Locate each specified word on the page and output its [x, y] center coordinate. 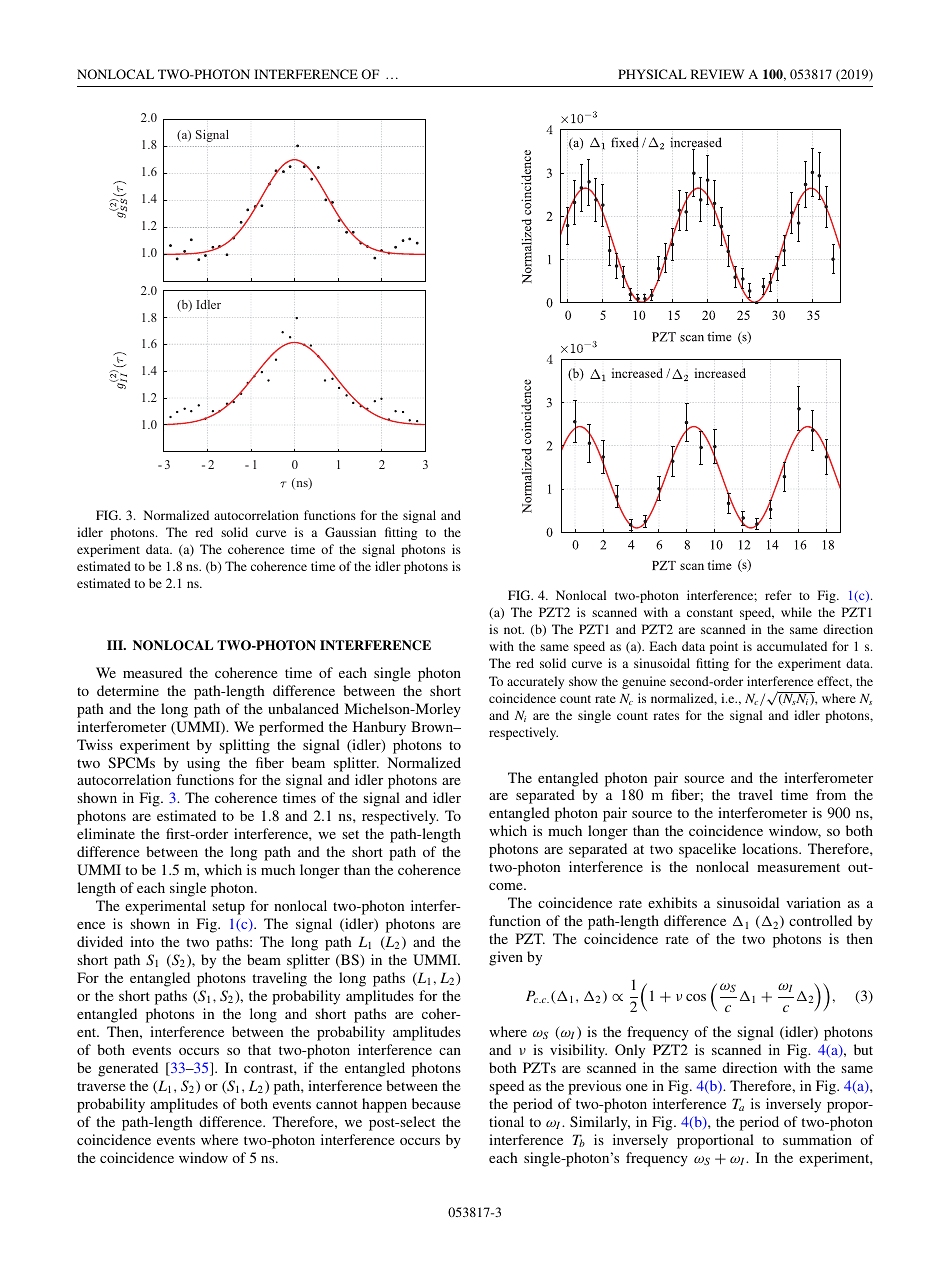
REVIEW [717, 74]
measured [152, 672]
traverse [101, 1086]
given [506, 958]
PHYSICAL [652, 74]
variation [813, 902]
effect [834, 682]
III [116, 645]
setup [229, 908]
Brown [433, 726]
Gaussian [350, 532]
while [796, 612]
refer [778, 595]
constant [710, 613]
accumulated [792, 646]
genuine [644, 682]
